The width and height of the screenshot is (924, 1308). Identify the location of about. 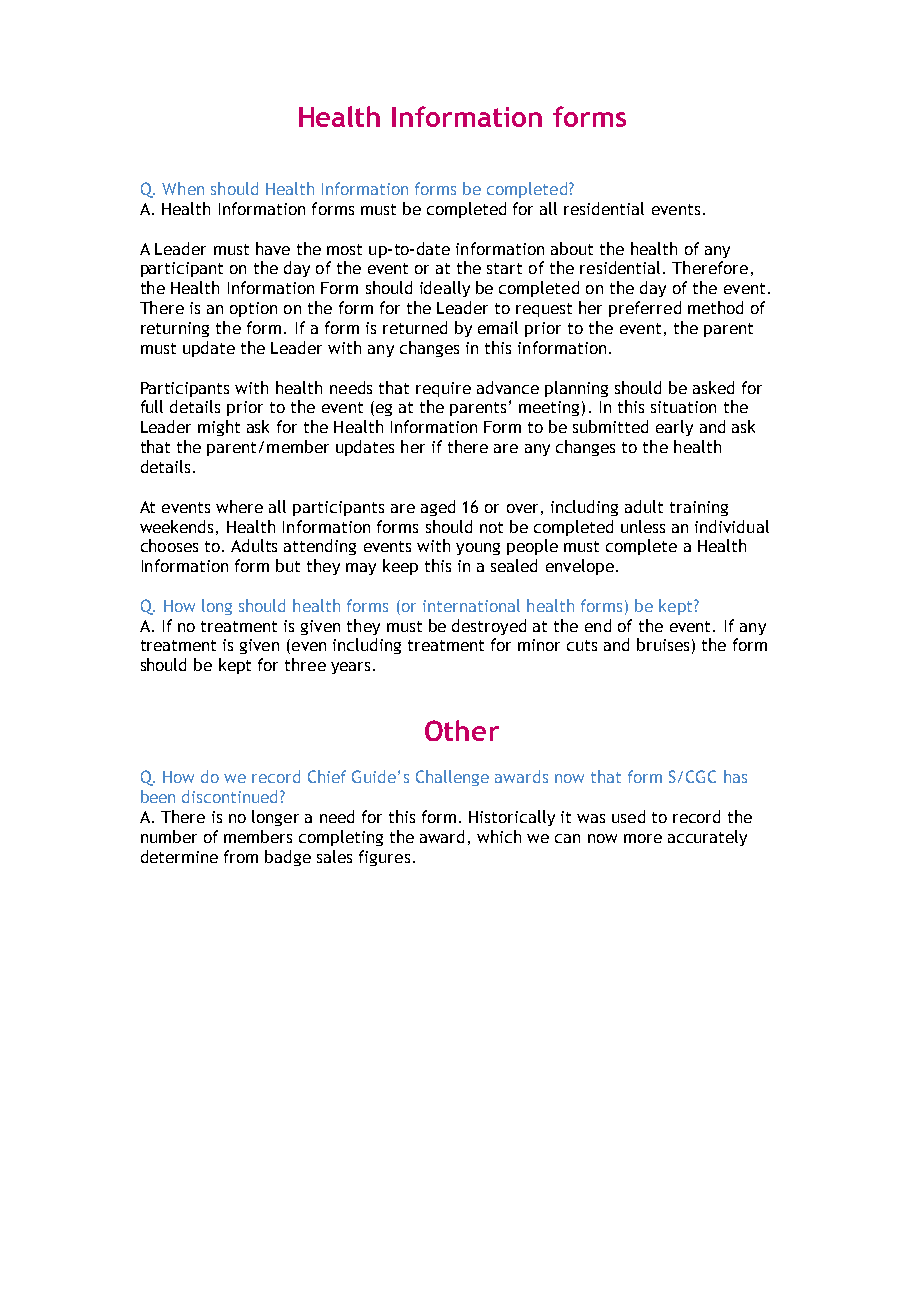
(572, 248).
